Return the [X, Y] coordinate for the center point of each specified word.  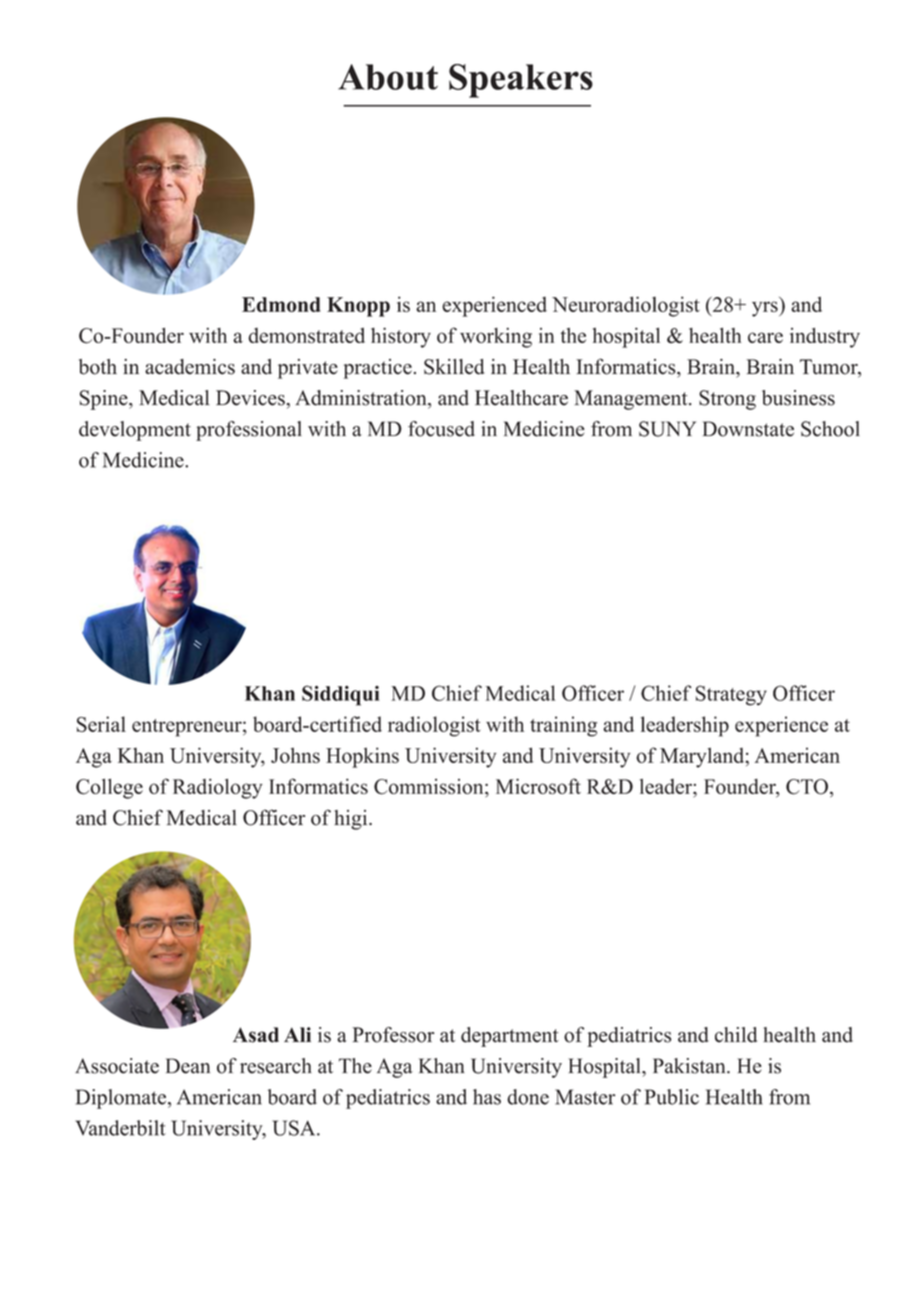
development [135, 431]
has [487, 1097]
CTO [807, 787]
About [388, 77]
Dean [188, 1066]
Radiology [218, 789]
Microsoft [538, 786]
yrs [766, 309]
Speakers [521, 81]
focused [441, 429]
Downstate [748, 429]
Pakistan [690, 1066]
